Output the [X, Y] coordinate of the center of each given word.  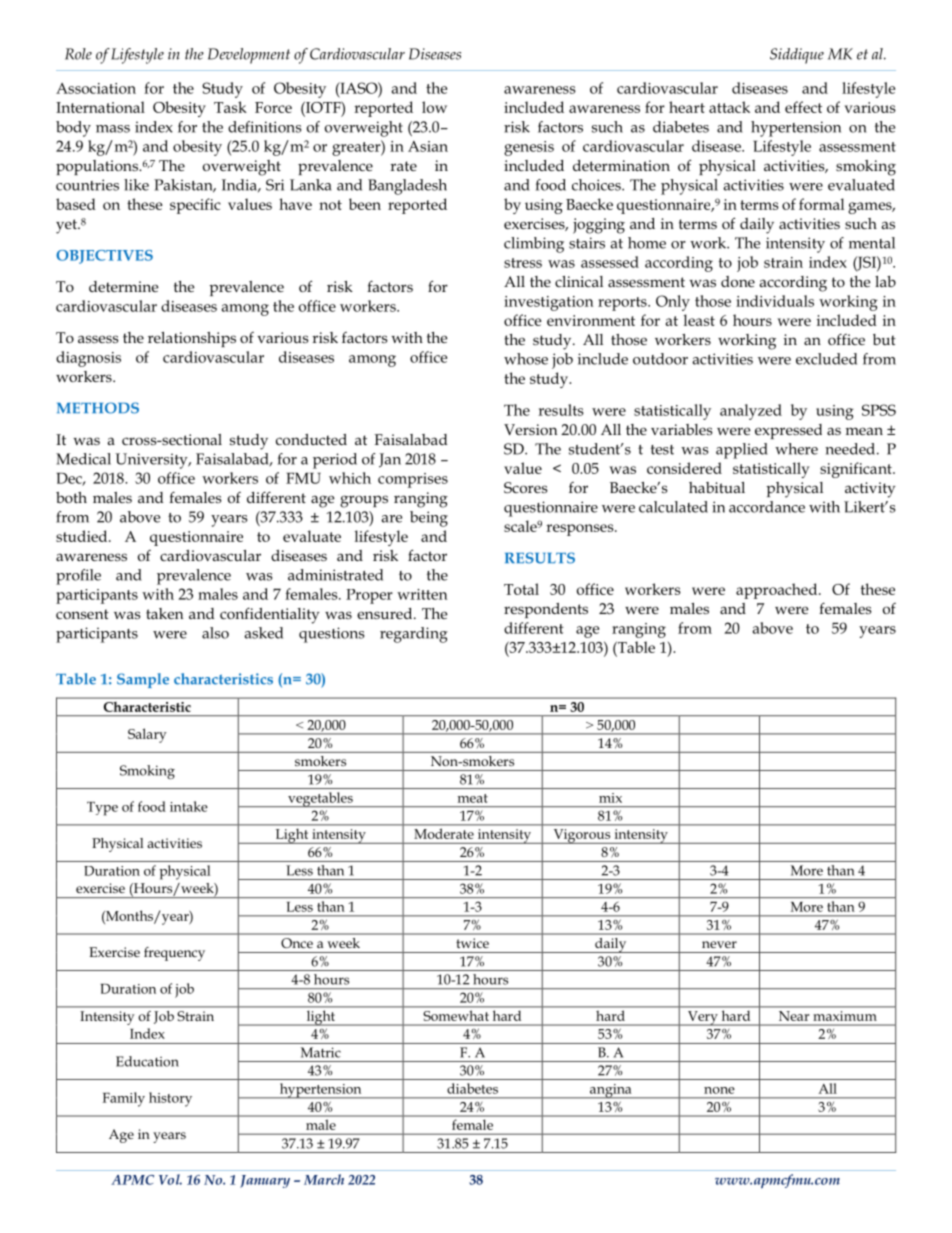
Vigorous [582, 836]
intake [189, 806]
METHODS [98, 408]
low [434, 107]
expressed [788, 431]
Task [230, 107]
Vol [170, 1179]
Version [530, 429]
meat [473, 798]
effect [803, 107]
